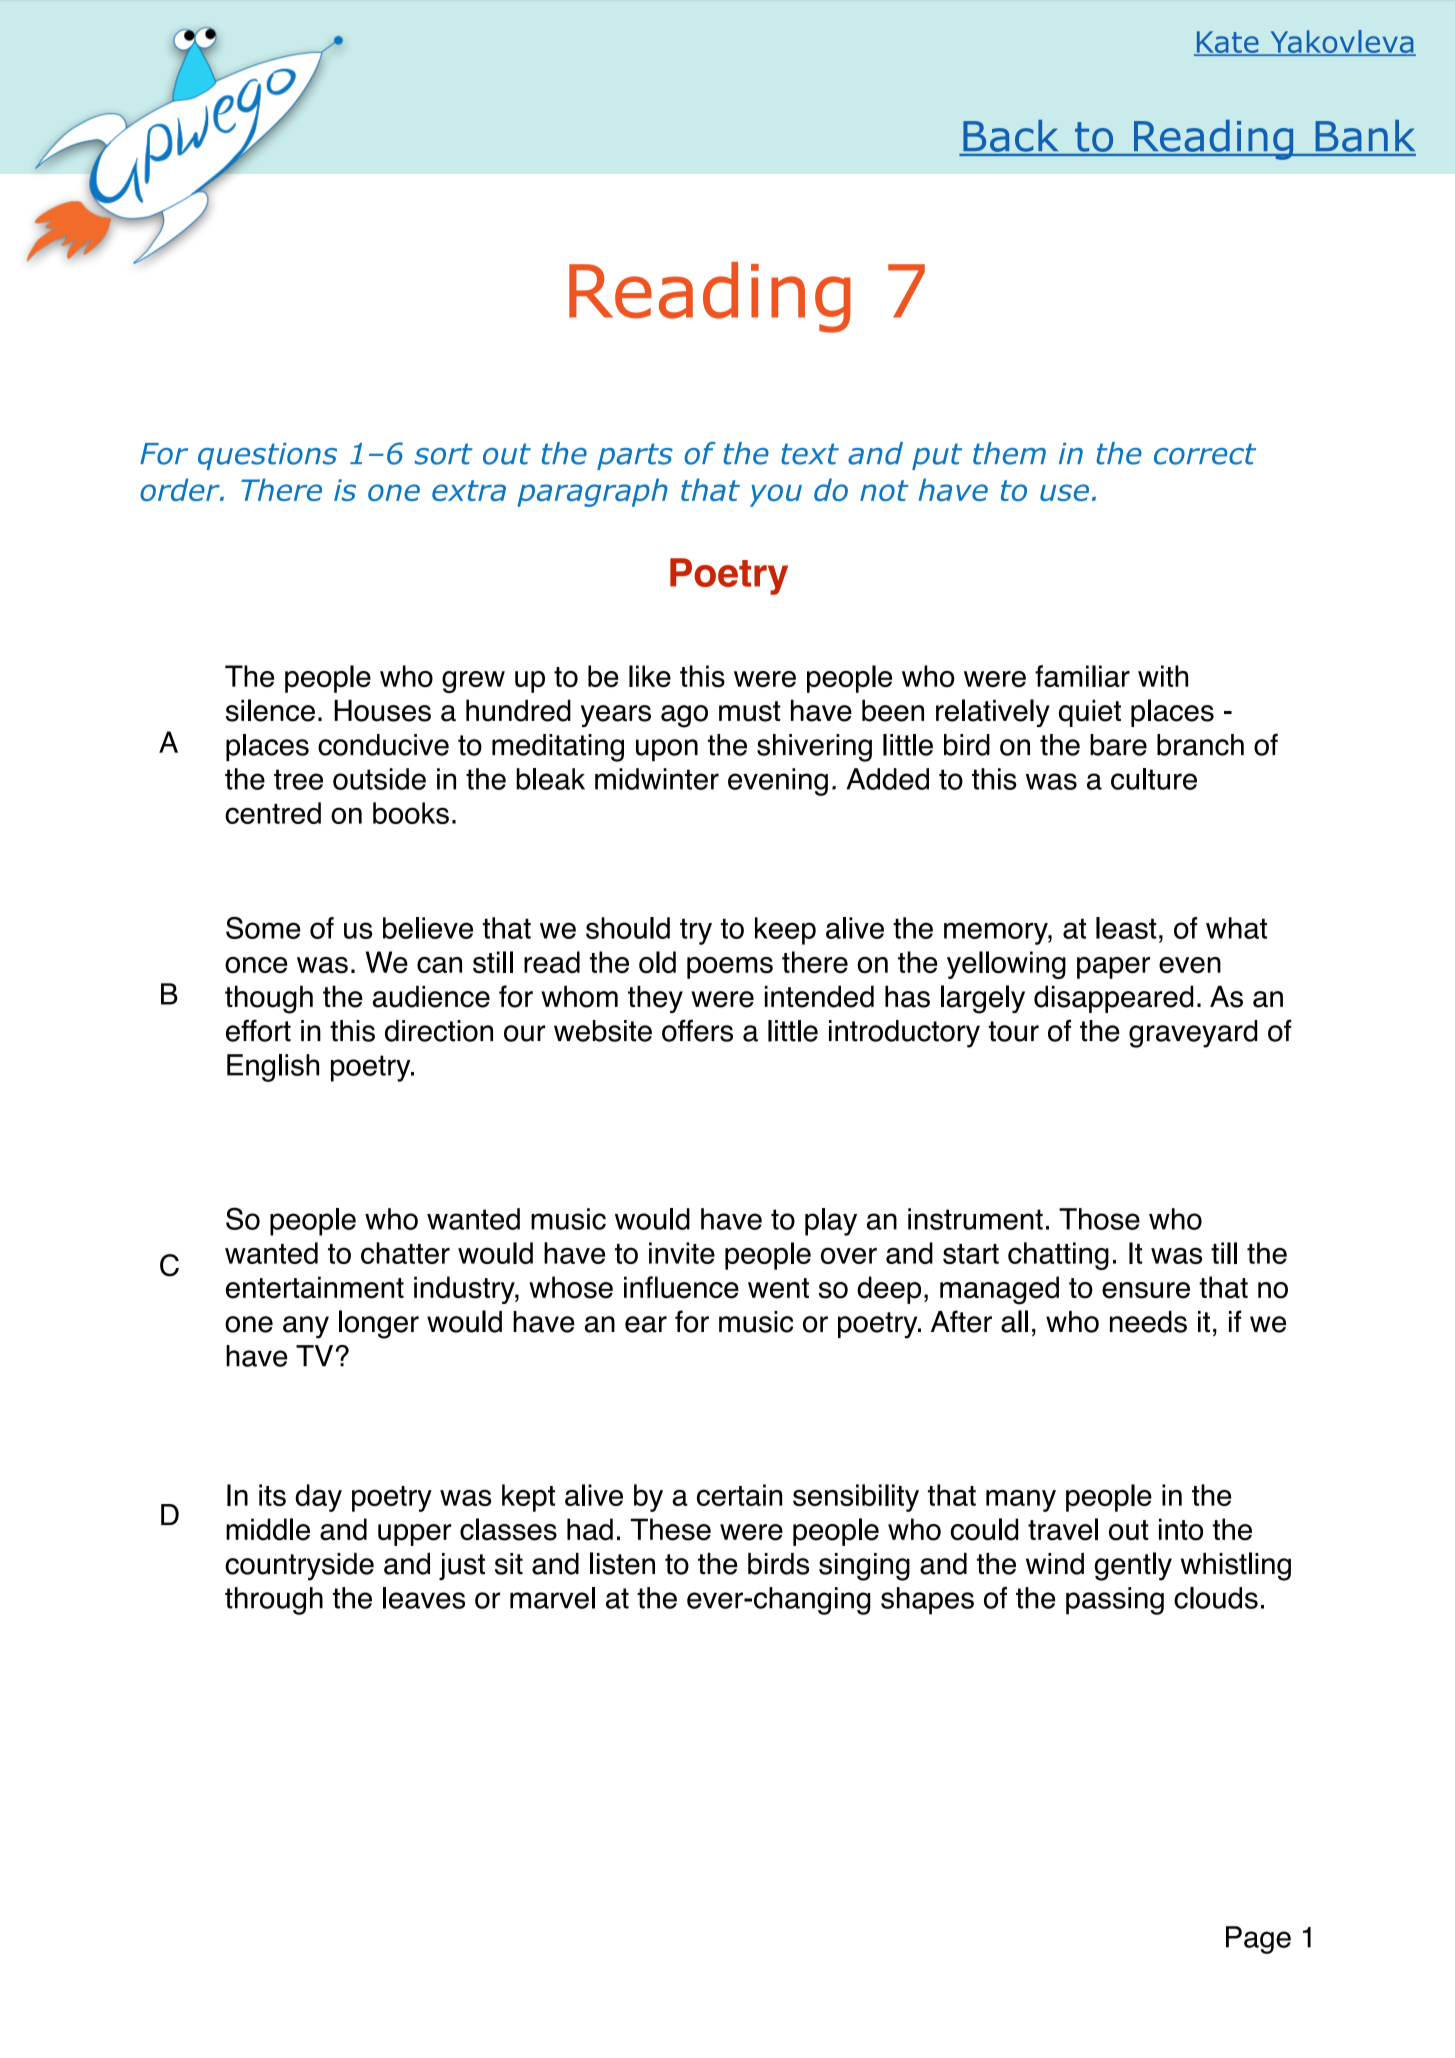  I want to click on centred, so click(273, 813).
